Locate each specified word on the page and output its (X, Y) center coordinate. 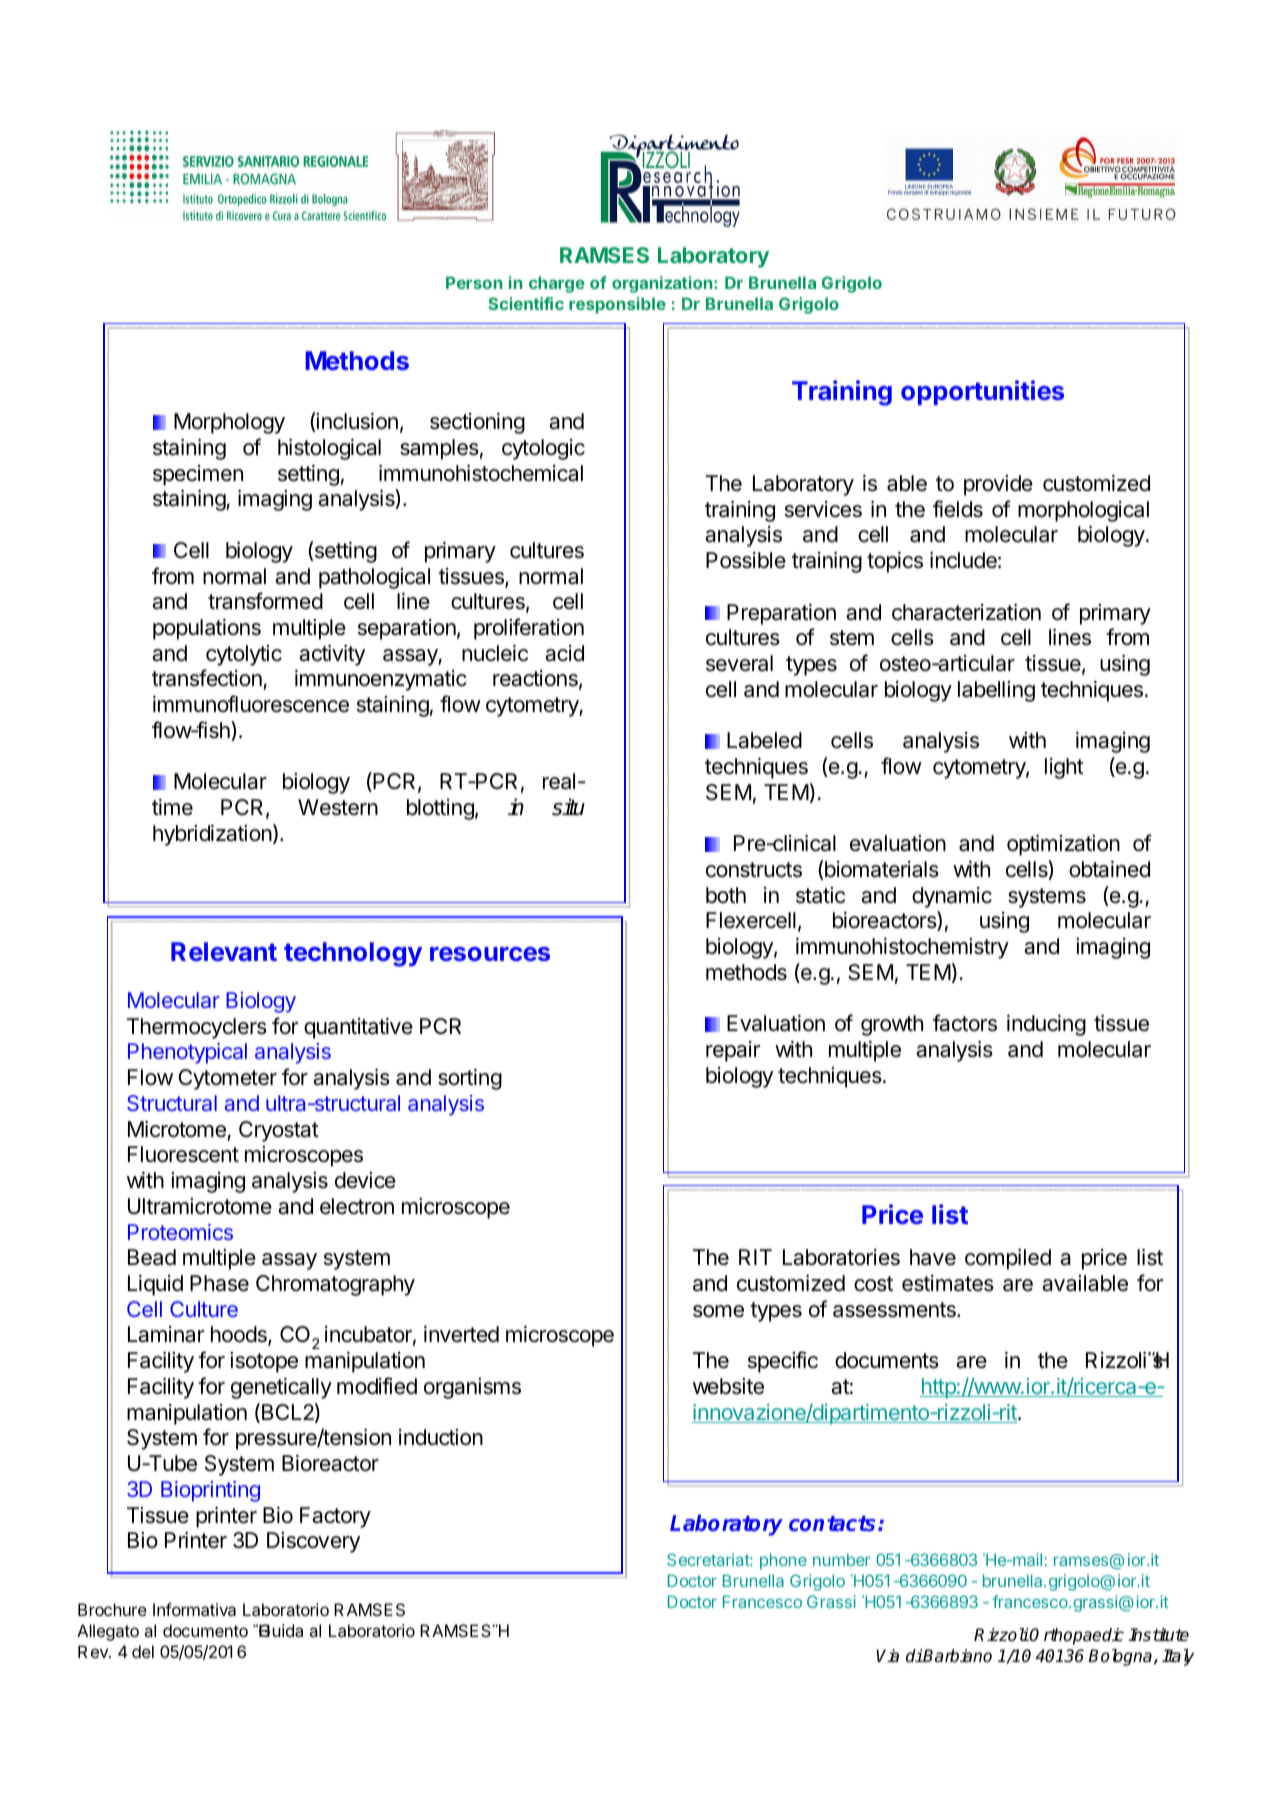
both (726, 895)
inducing (1046, 1025)
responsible (617, 305)
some (718, 1311)
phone (783, 1561)
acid (564, 653)
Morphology (229, 423)
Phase (219, 1283)
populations (207, 629)
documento (205, 1630)
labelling (996, 691)
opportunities (982, 392)
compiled (1008, 1259)
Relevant (224, 951)
